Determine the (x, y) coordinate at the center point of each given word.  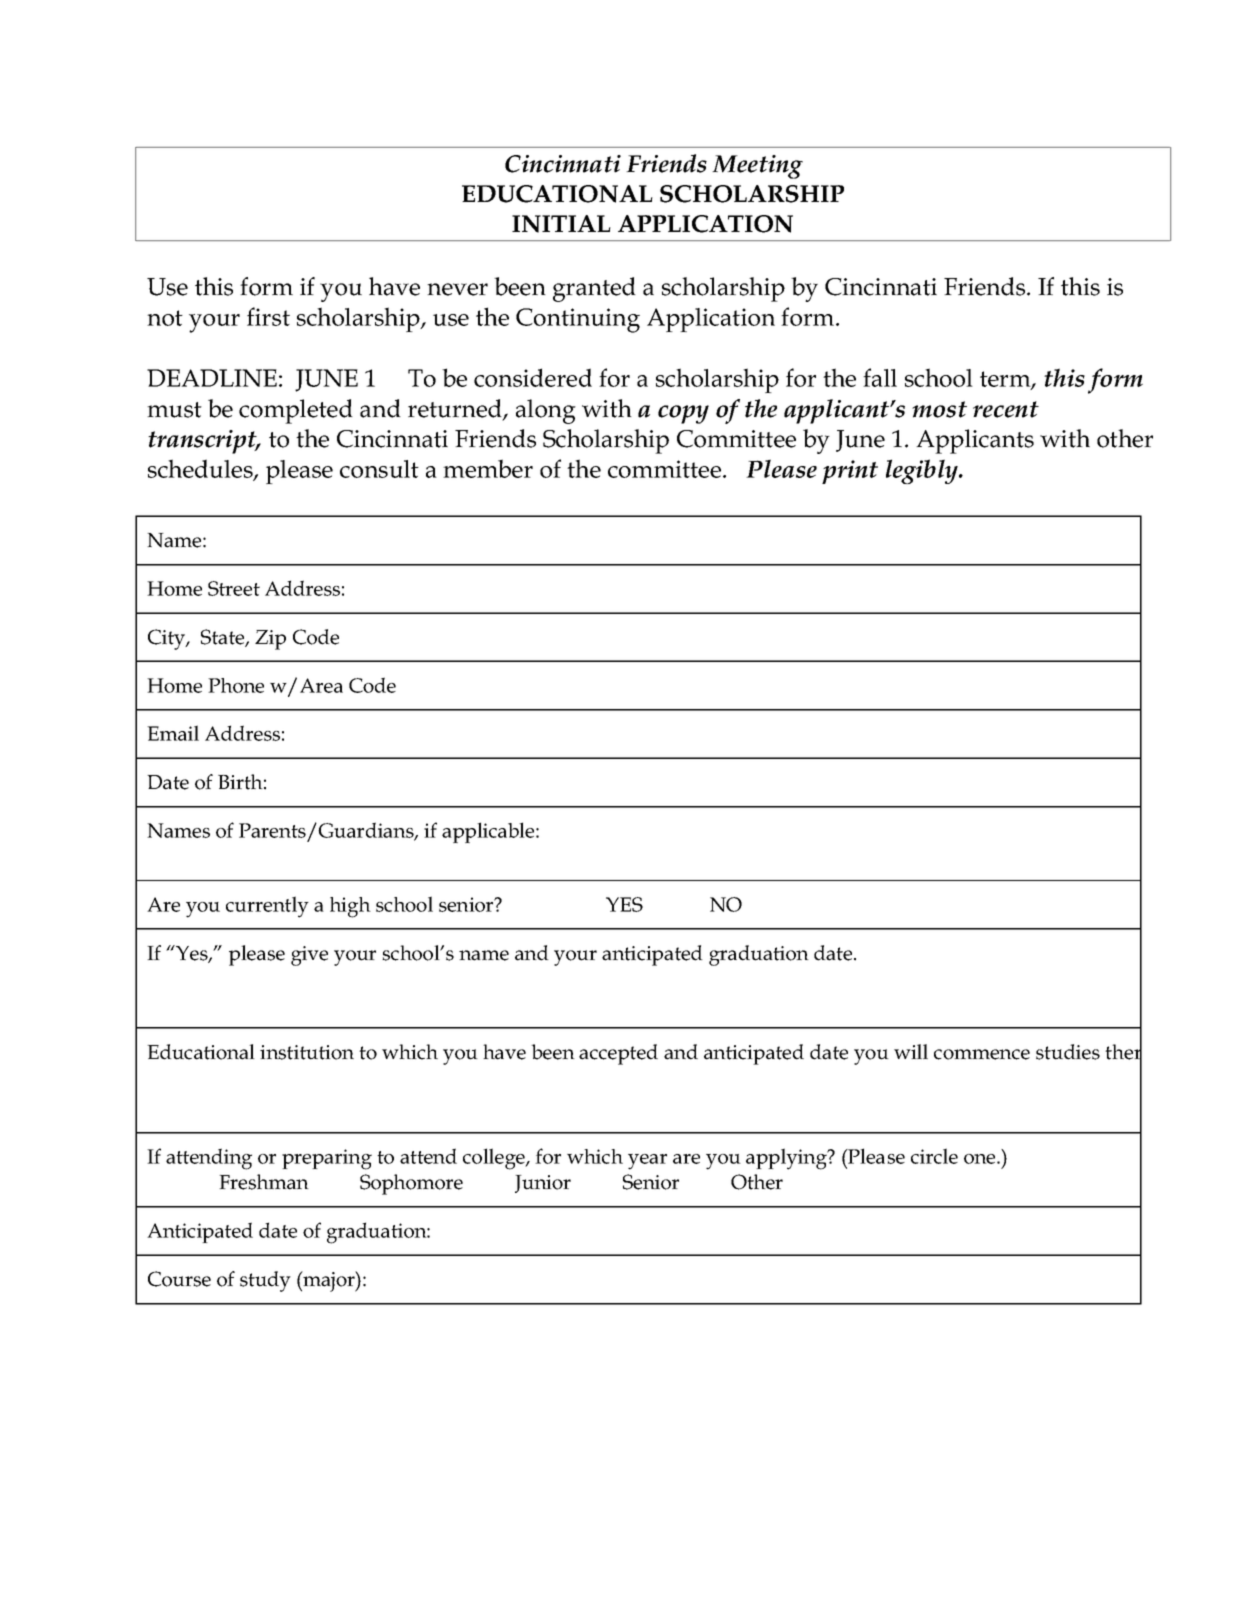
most (939, 409)
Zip (270, 640)
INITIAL (561, 224)
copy (683, 414)
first (268, 316)
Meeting (757, 167)
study (265, 1281)
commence (982, 1054)
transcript (203, 442)
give (309, 956)
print (850, 472)
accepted (618, 1054)
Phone (236, 685)
